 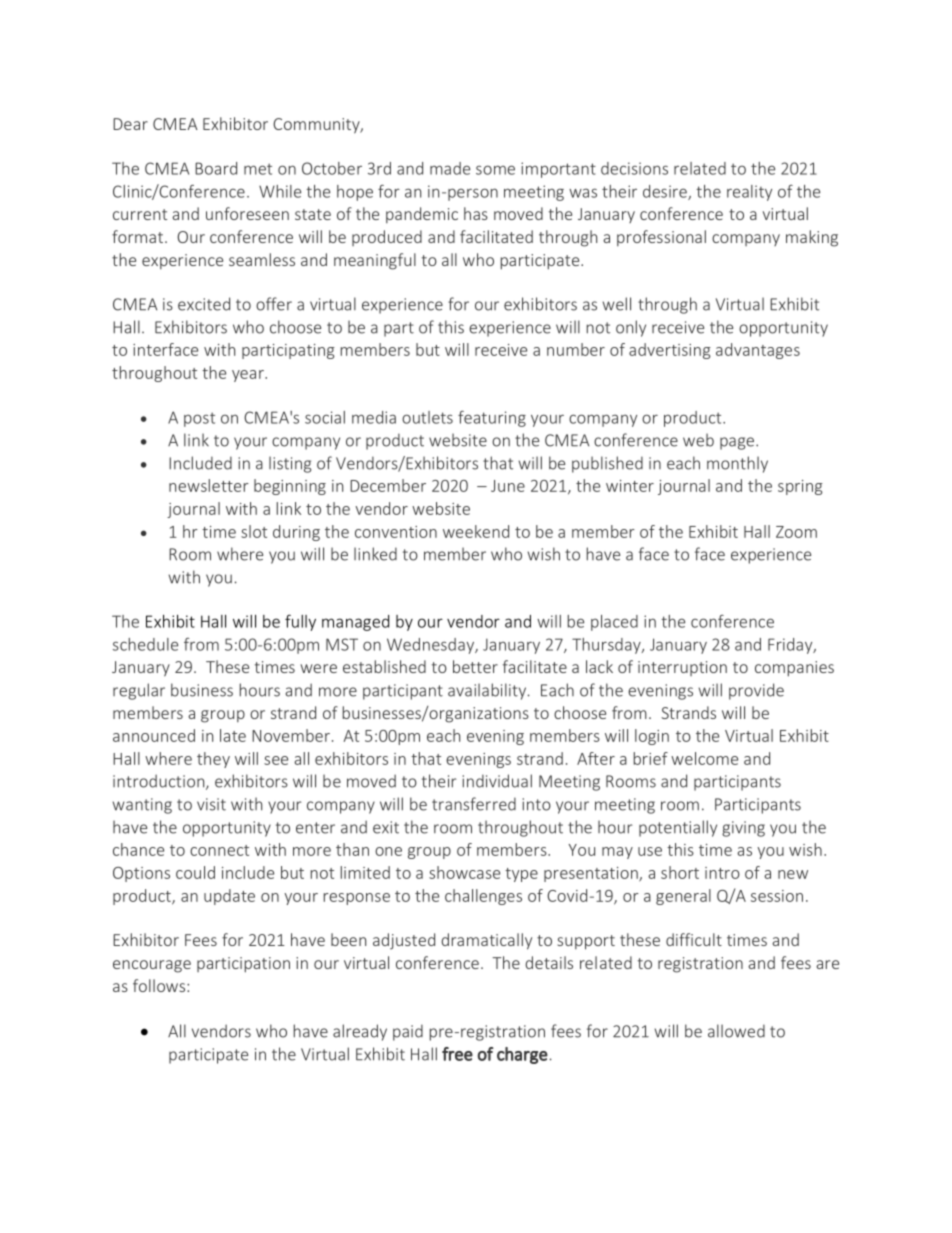 What do you see at coordinates (219, 850) in the screenshot?
I see `connect` at bounding box center [219, 850].
